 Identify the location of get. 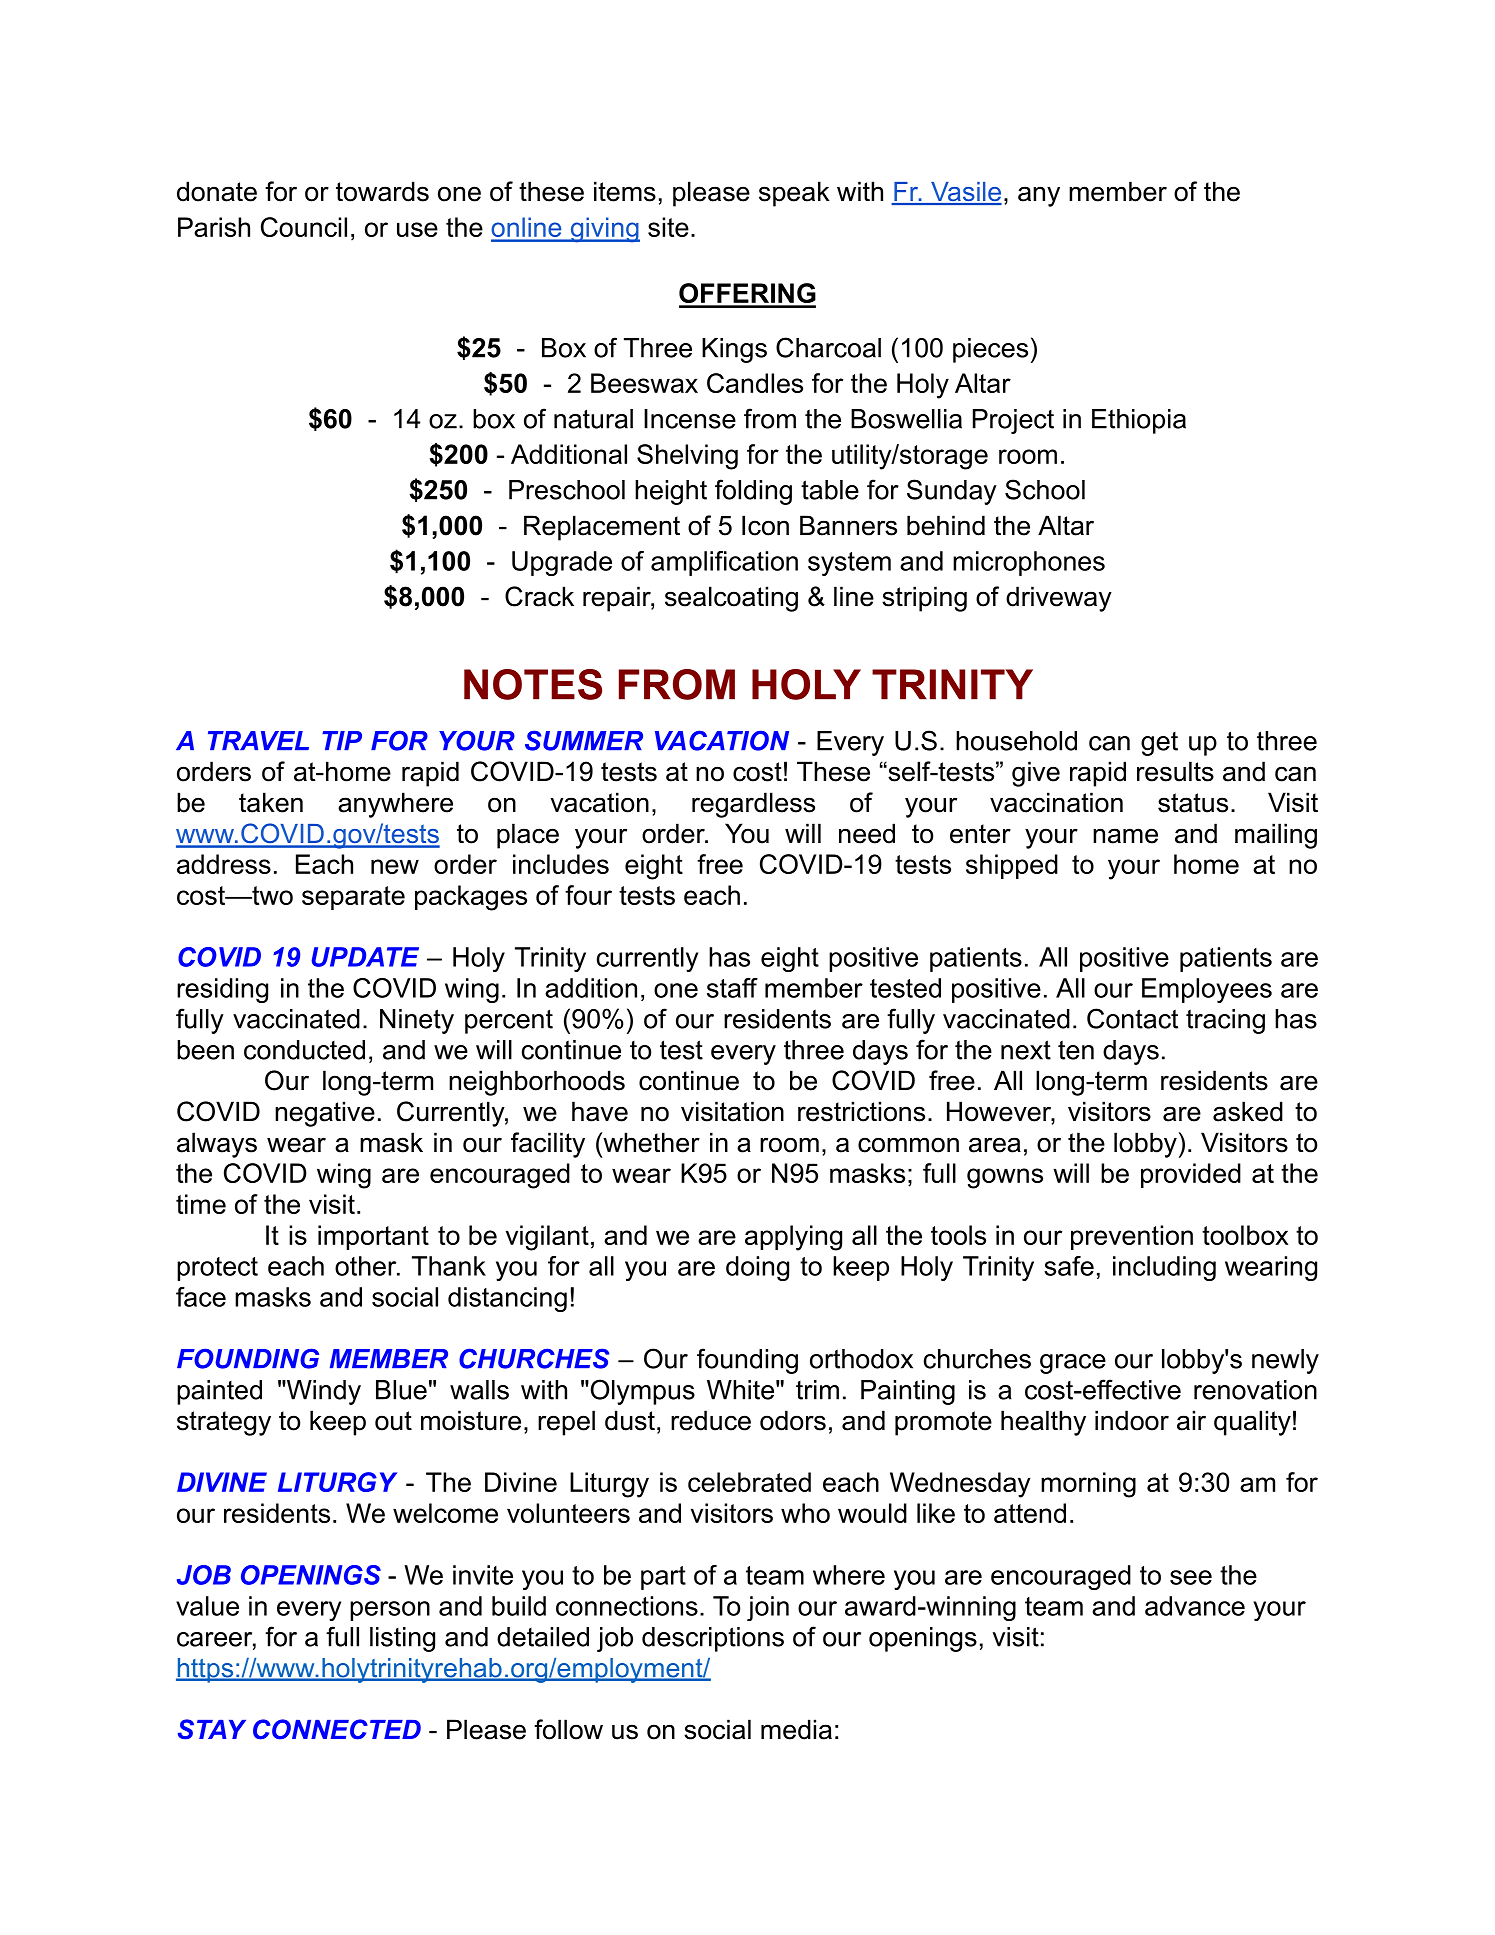
(1159, 744).
